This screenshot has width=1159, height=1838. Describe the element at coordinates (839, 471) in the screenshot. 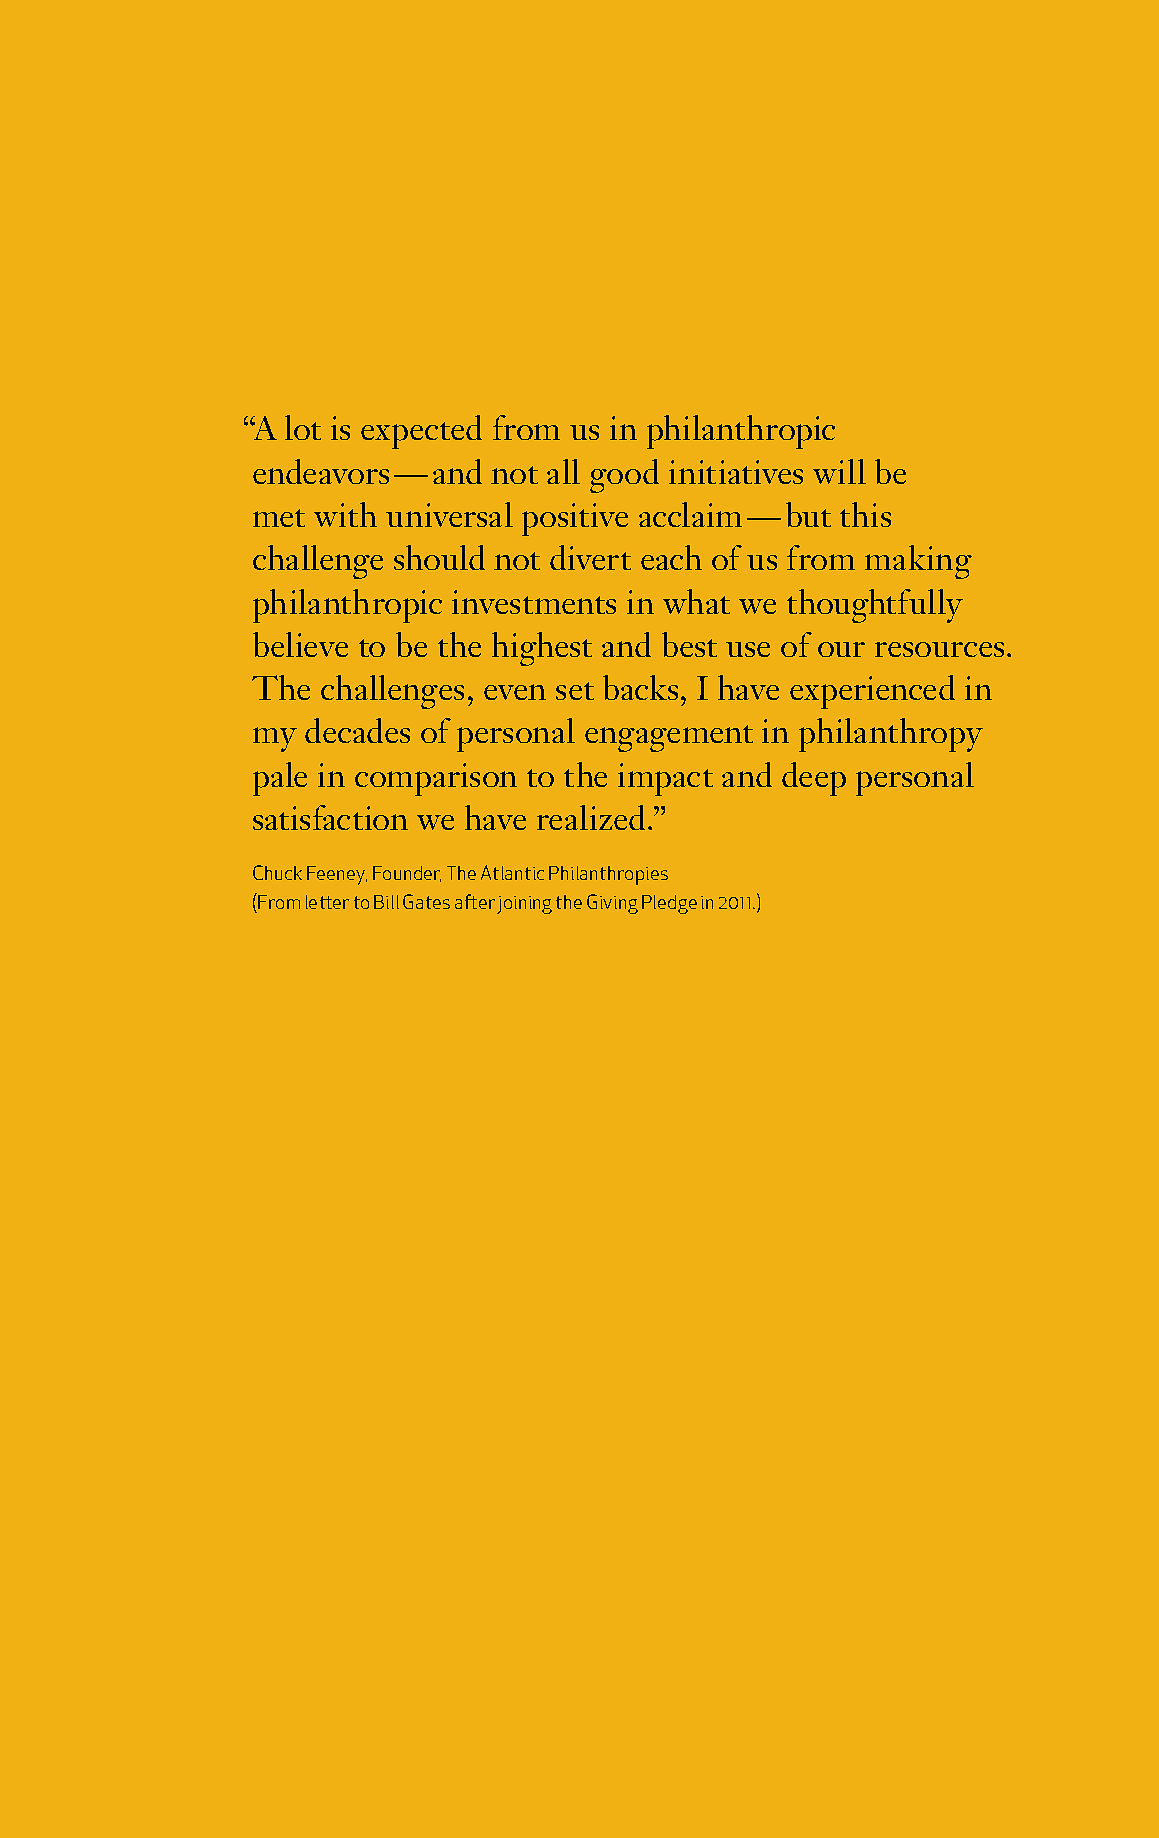

I see `will` at that location.
